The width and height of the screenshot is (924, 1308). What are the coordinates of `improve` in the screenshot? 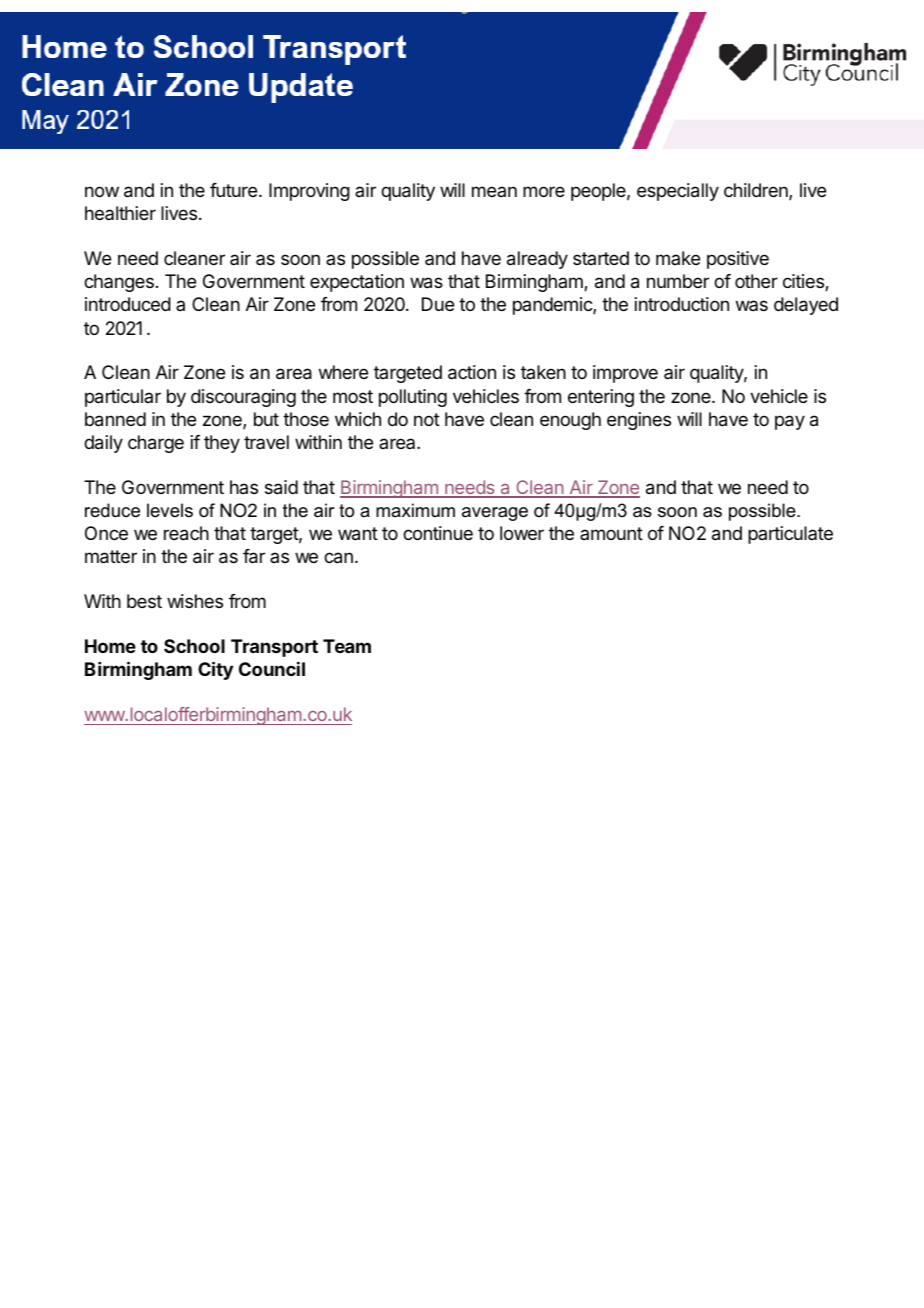 It's located at (625, 374).
